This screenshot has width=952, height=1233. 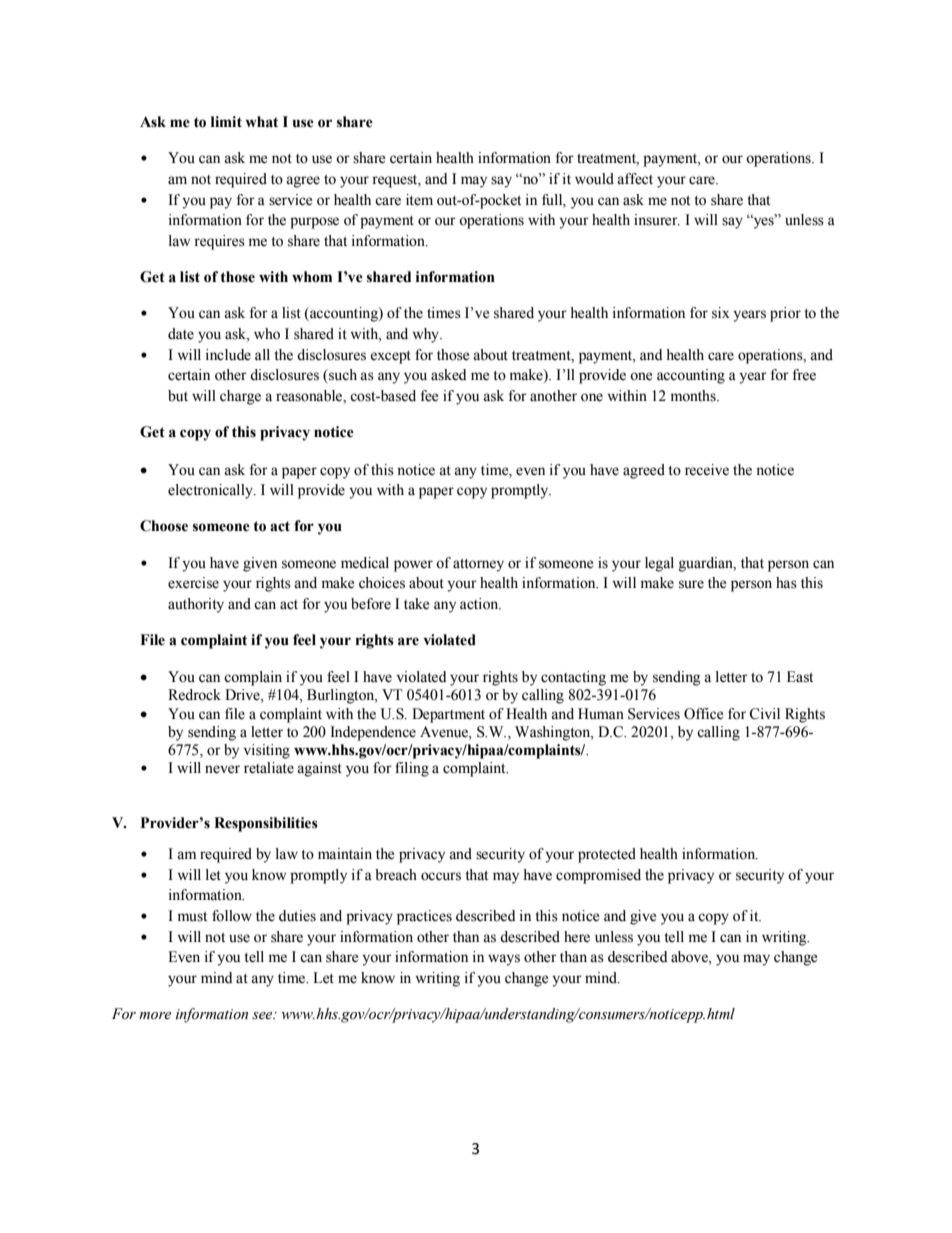 I want to click on item, so click(x=419, y=200).
